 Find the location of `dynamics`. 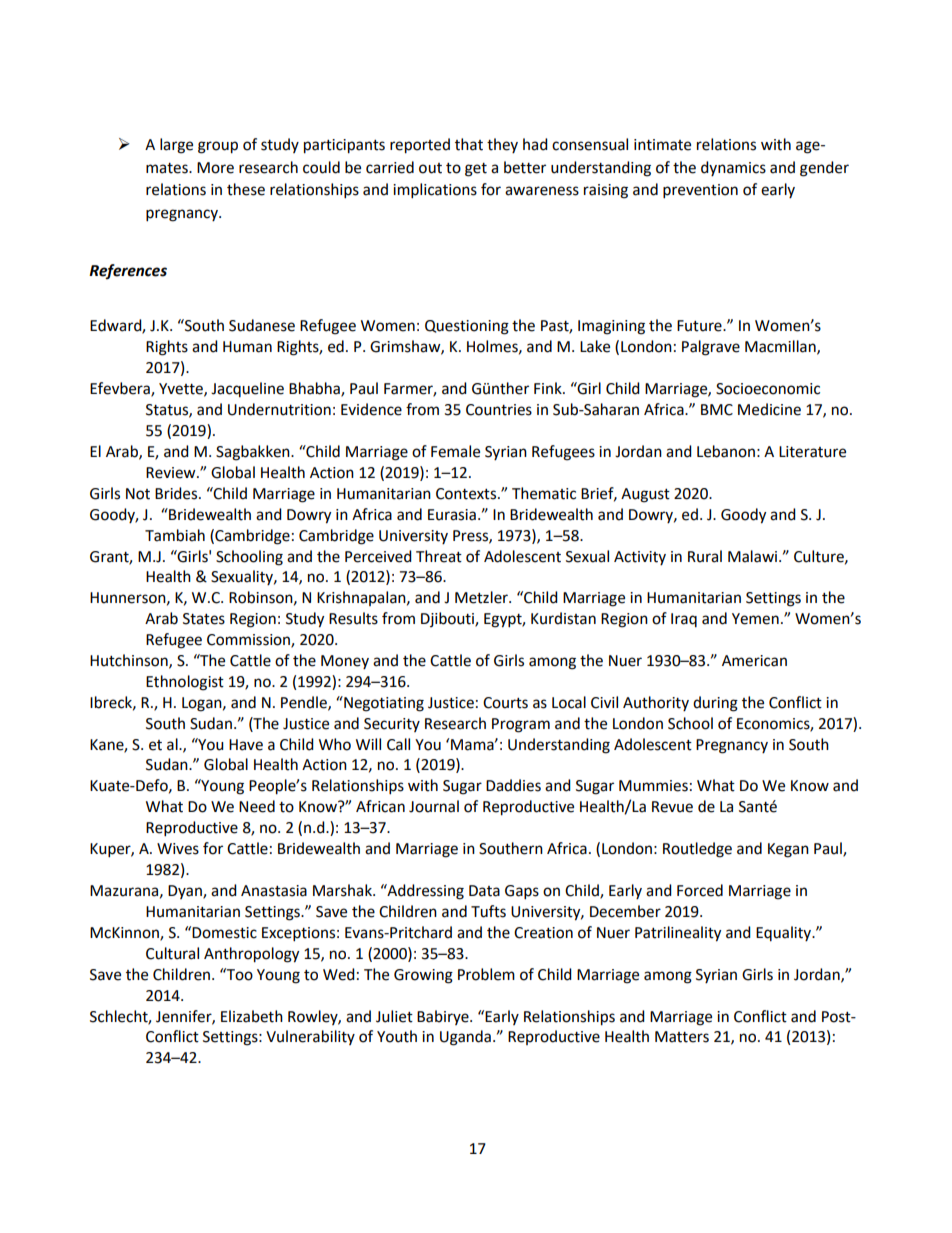

dynamics is located at coordinates (733, 168).
